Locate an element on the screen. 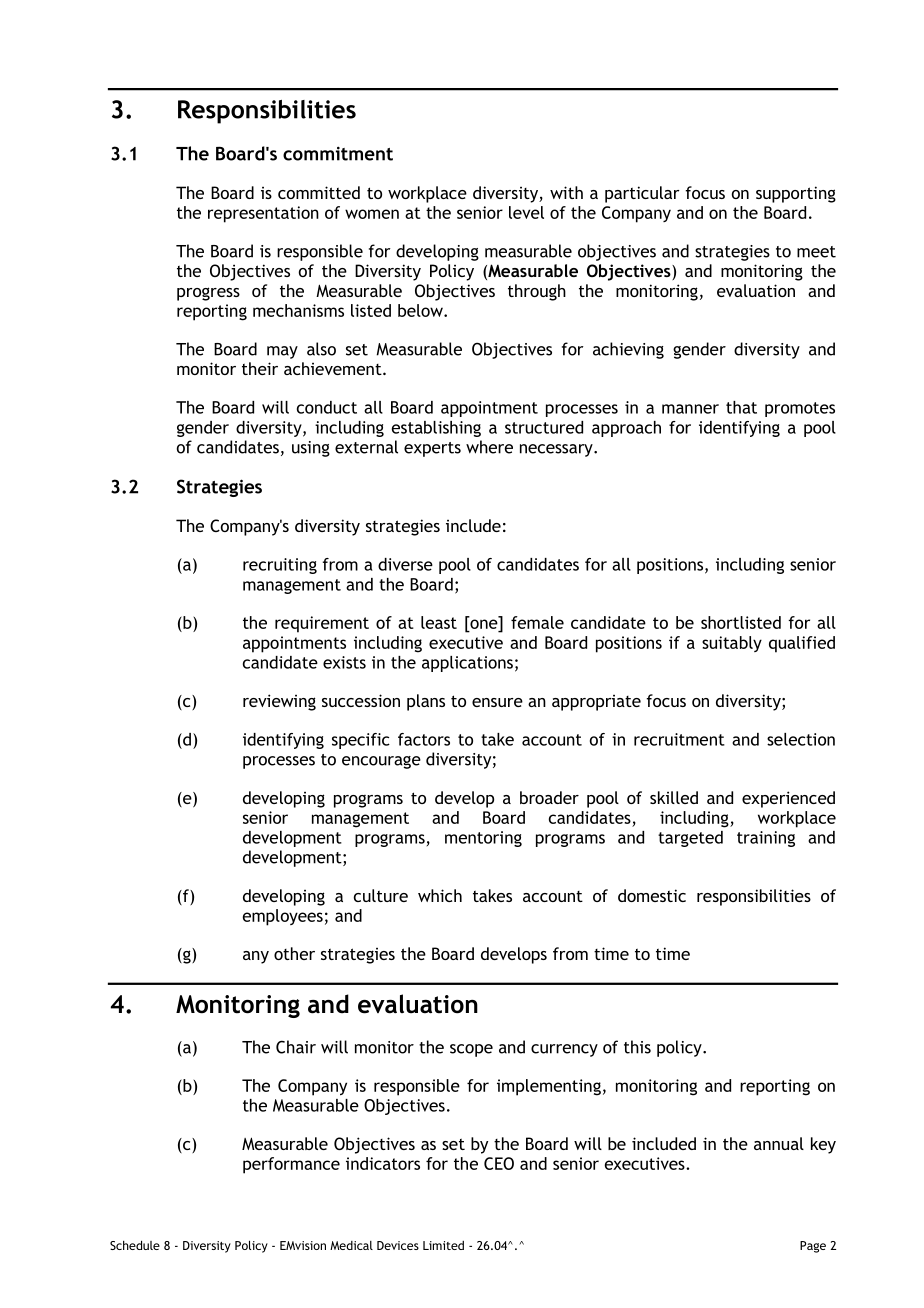  level is located at coordinates (526, 212).
